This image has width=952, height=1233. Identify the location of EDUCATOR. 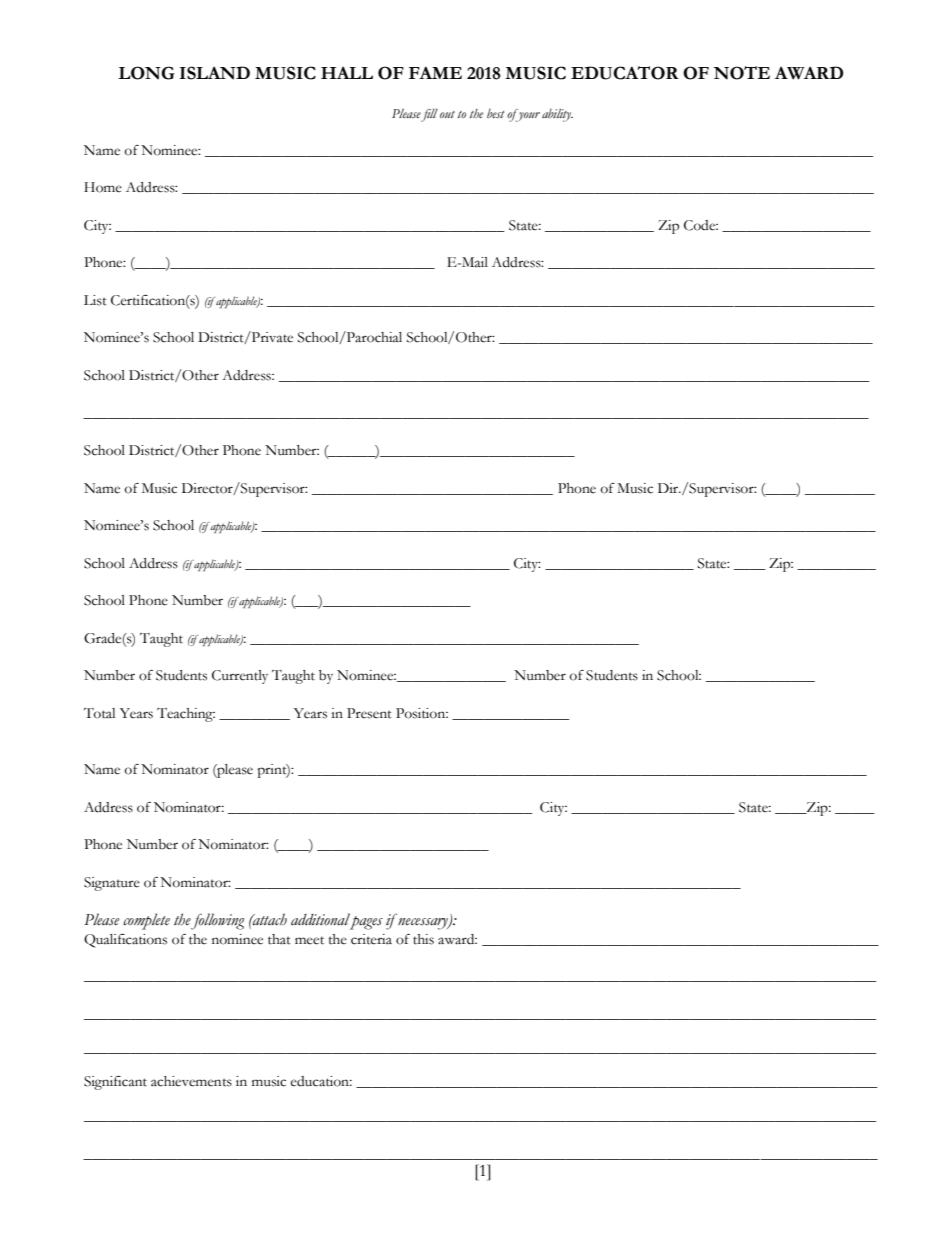
(625, 73).
